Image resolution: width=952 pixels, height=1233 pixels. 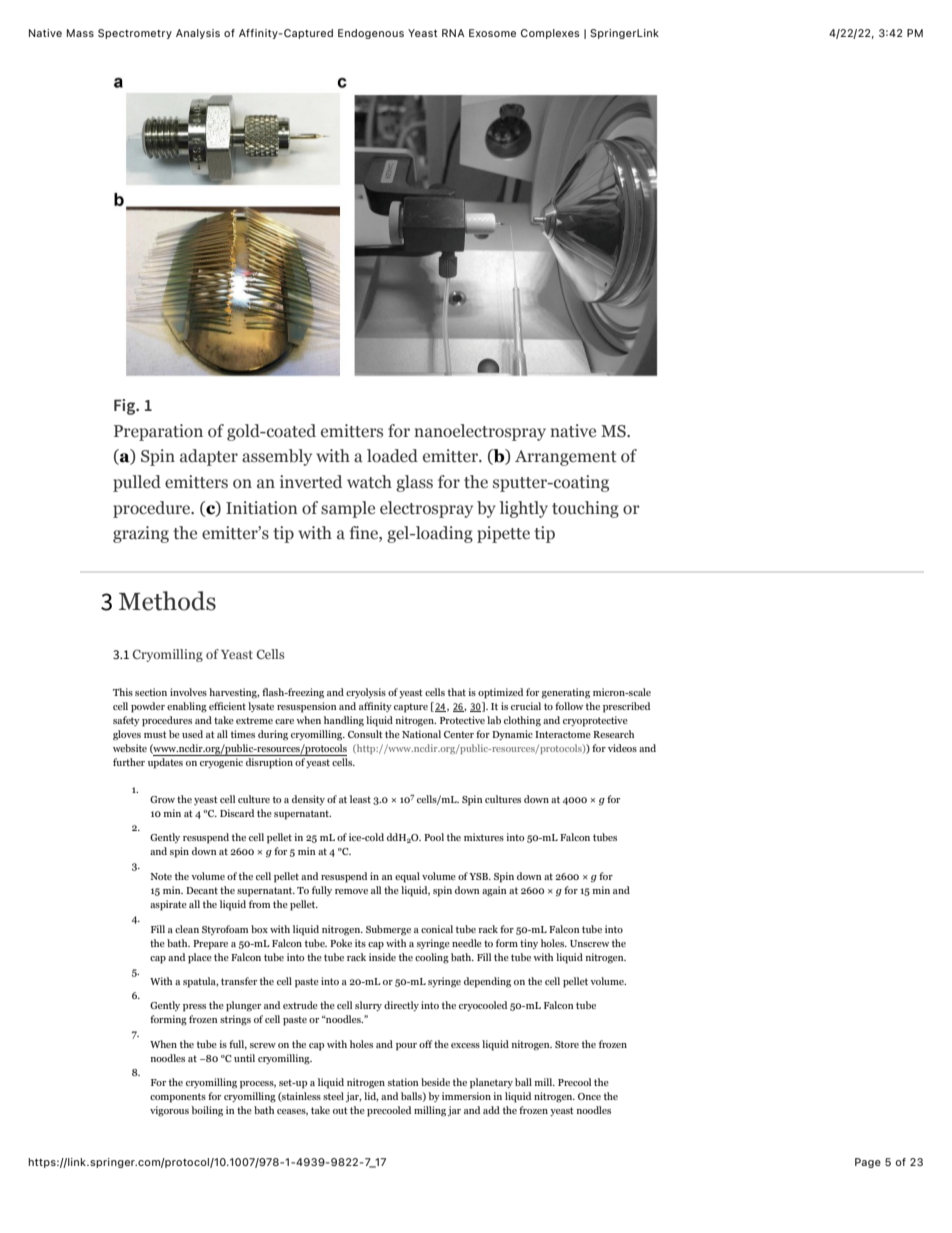 I want to click on Complexes, so click(x=550, y=34).
